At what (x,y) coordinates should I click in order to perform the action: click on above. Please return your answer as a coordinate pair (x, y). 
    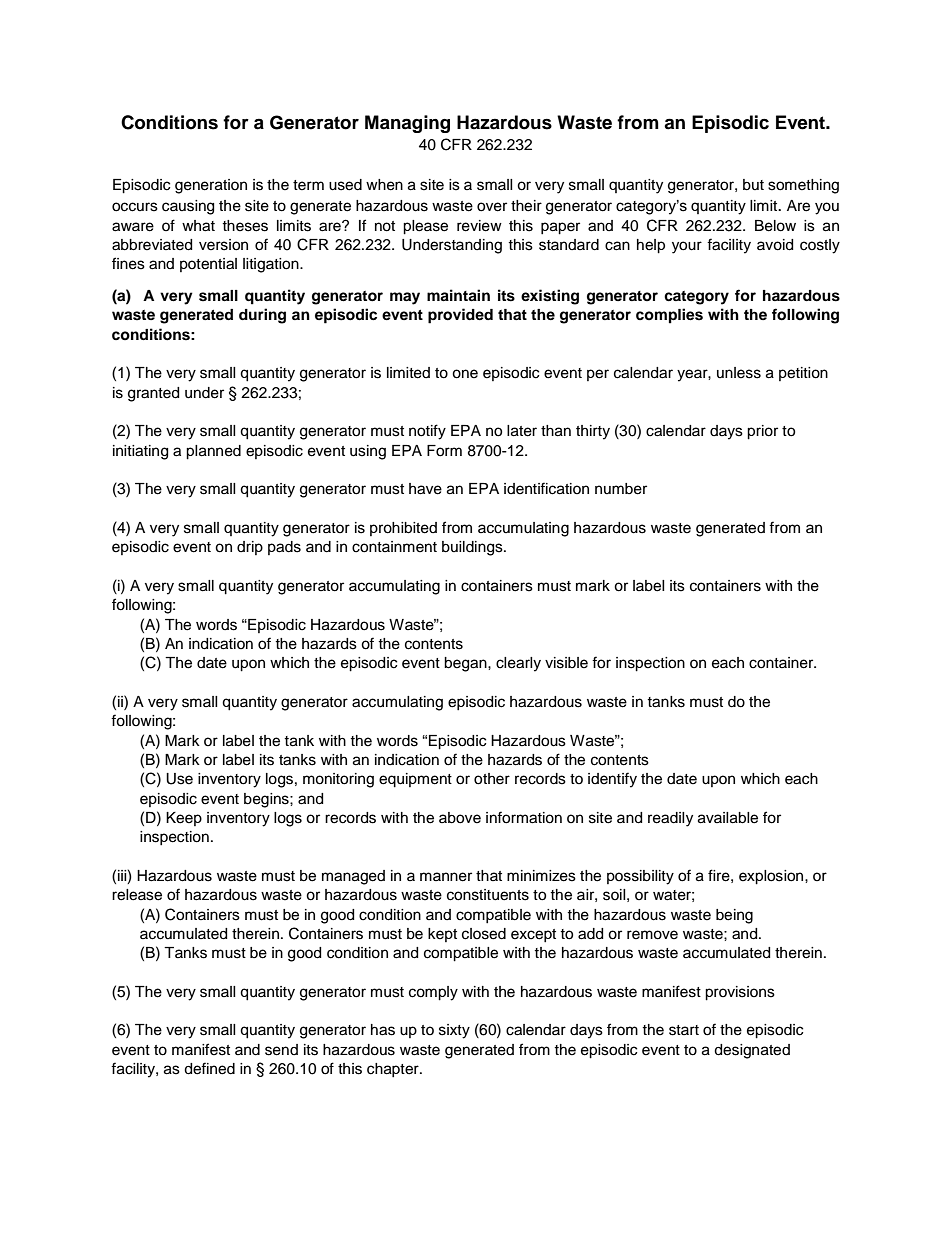
    Looking at the image, I should click on (460, 818).
